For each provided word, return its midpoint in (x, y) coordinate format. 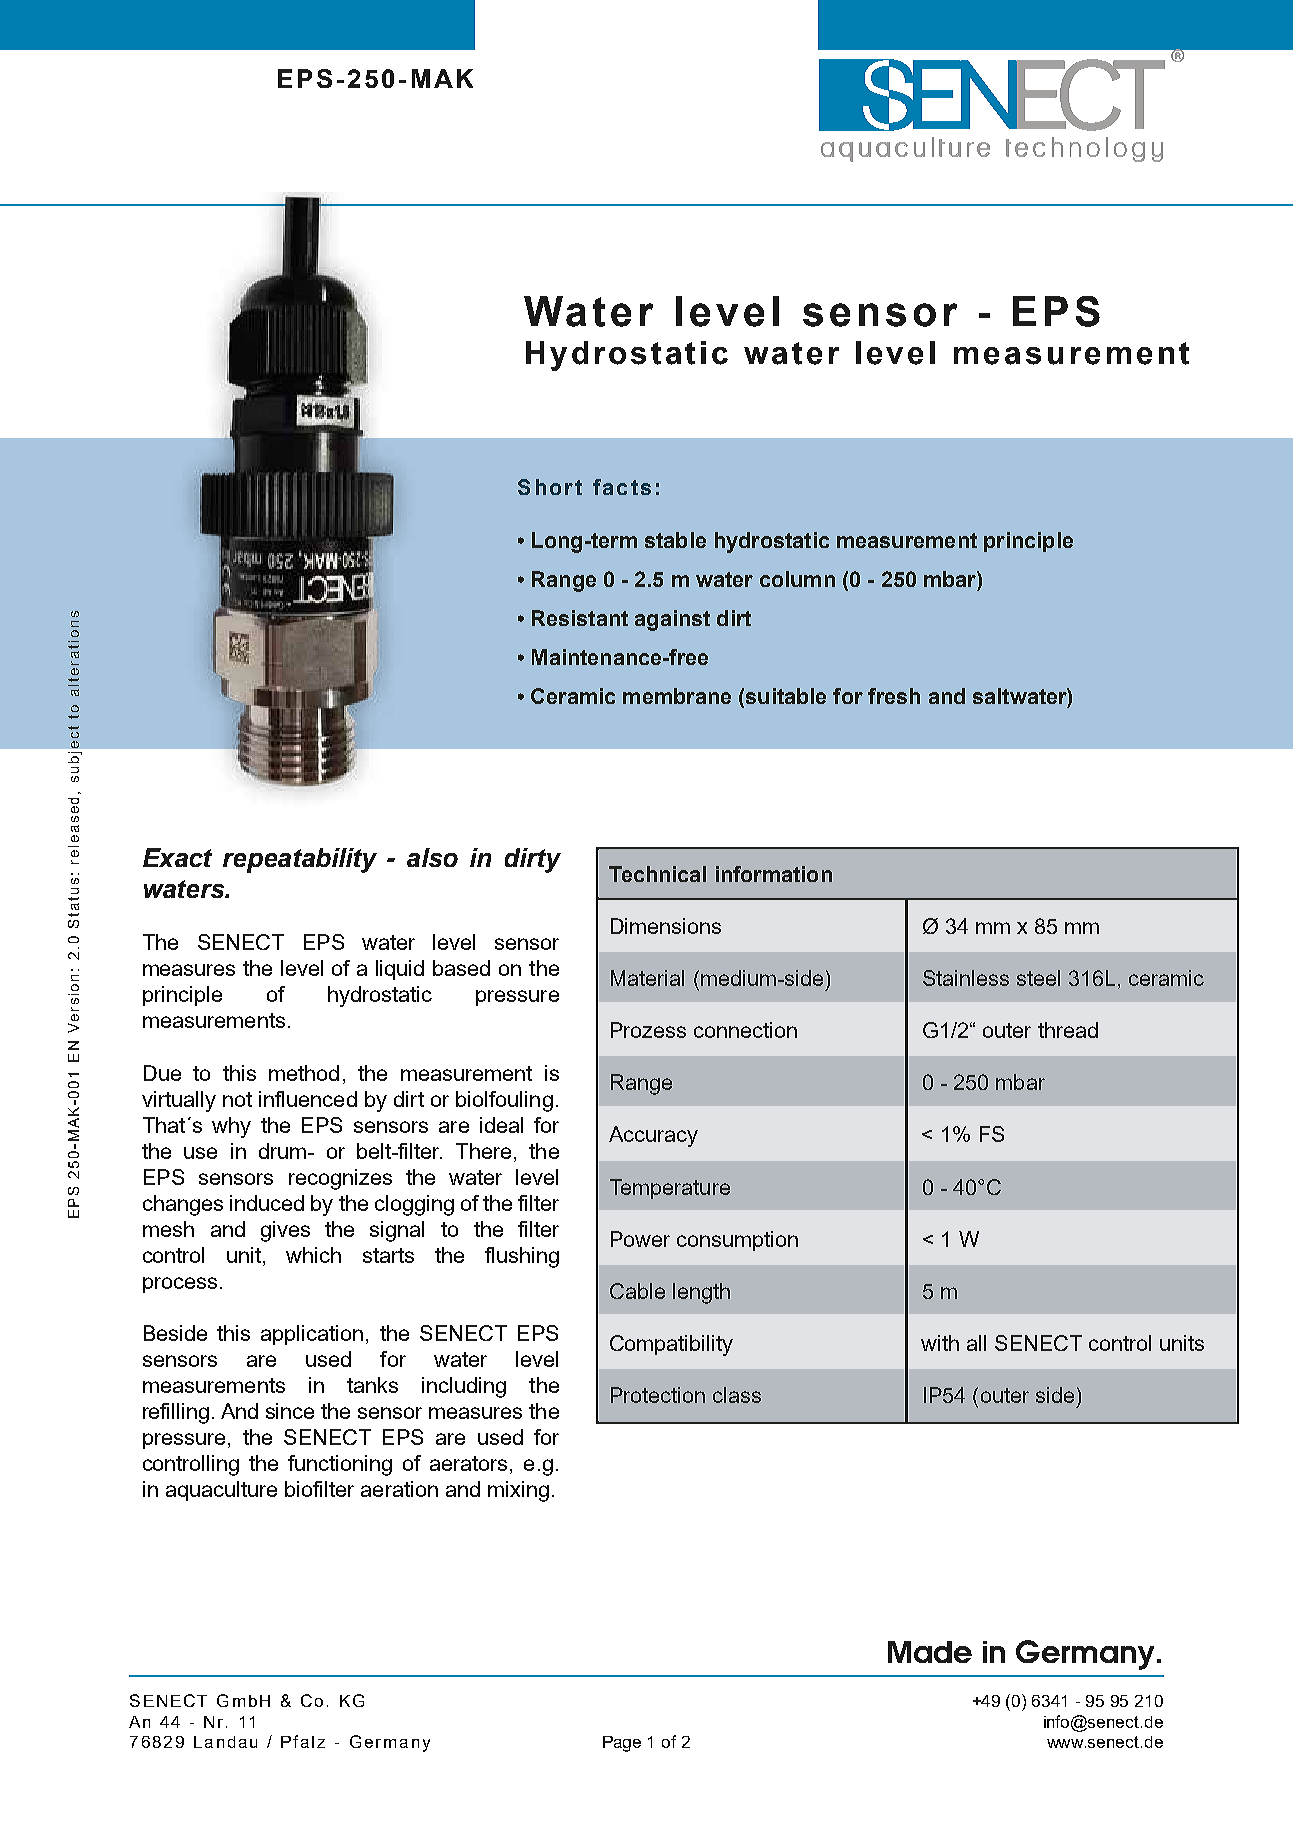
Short (550, 487)
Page (622, 1744)
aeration (399, 1489)
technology (1084, 149)
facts (622, 487)
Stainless (966, 978)
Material (647, 978)
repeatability (300, 860)
